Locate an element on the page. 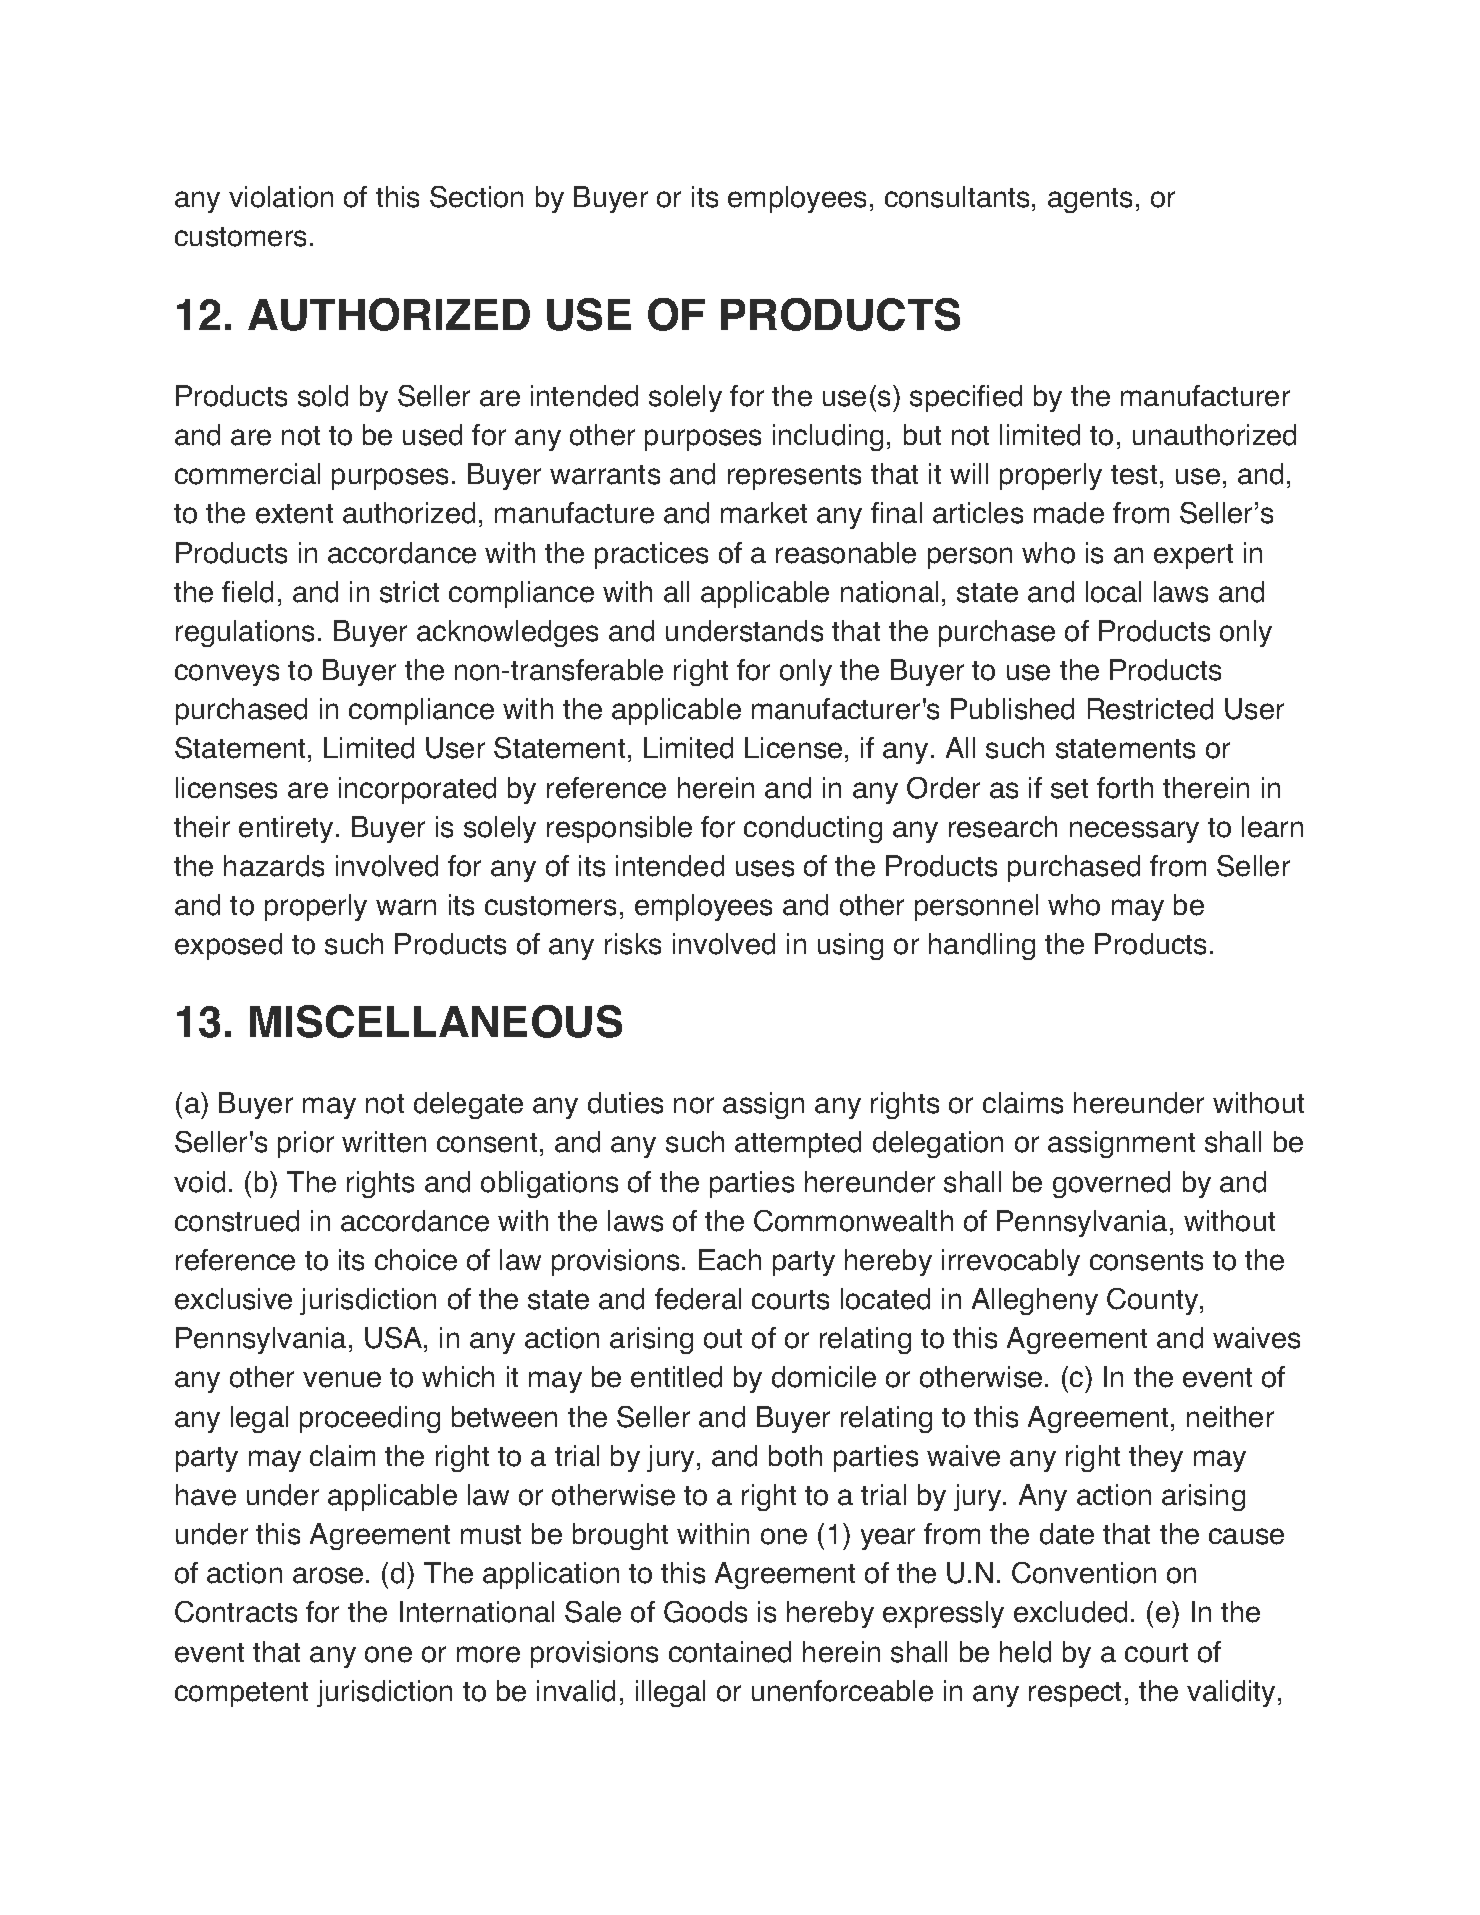  agents is located at coordinates (1090, 200).
